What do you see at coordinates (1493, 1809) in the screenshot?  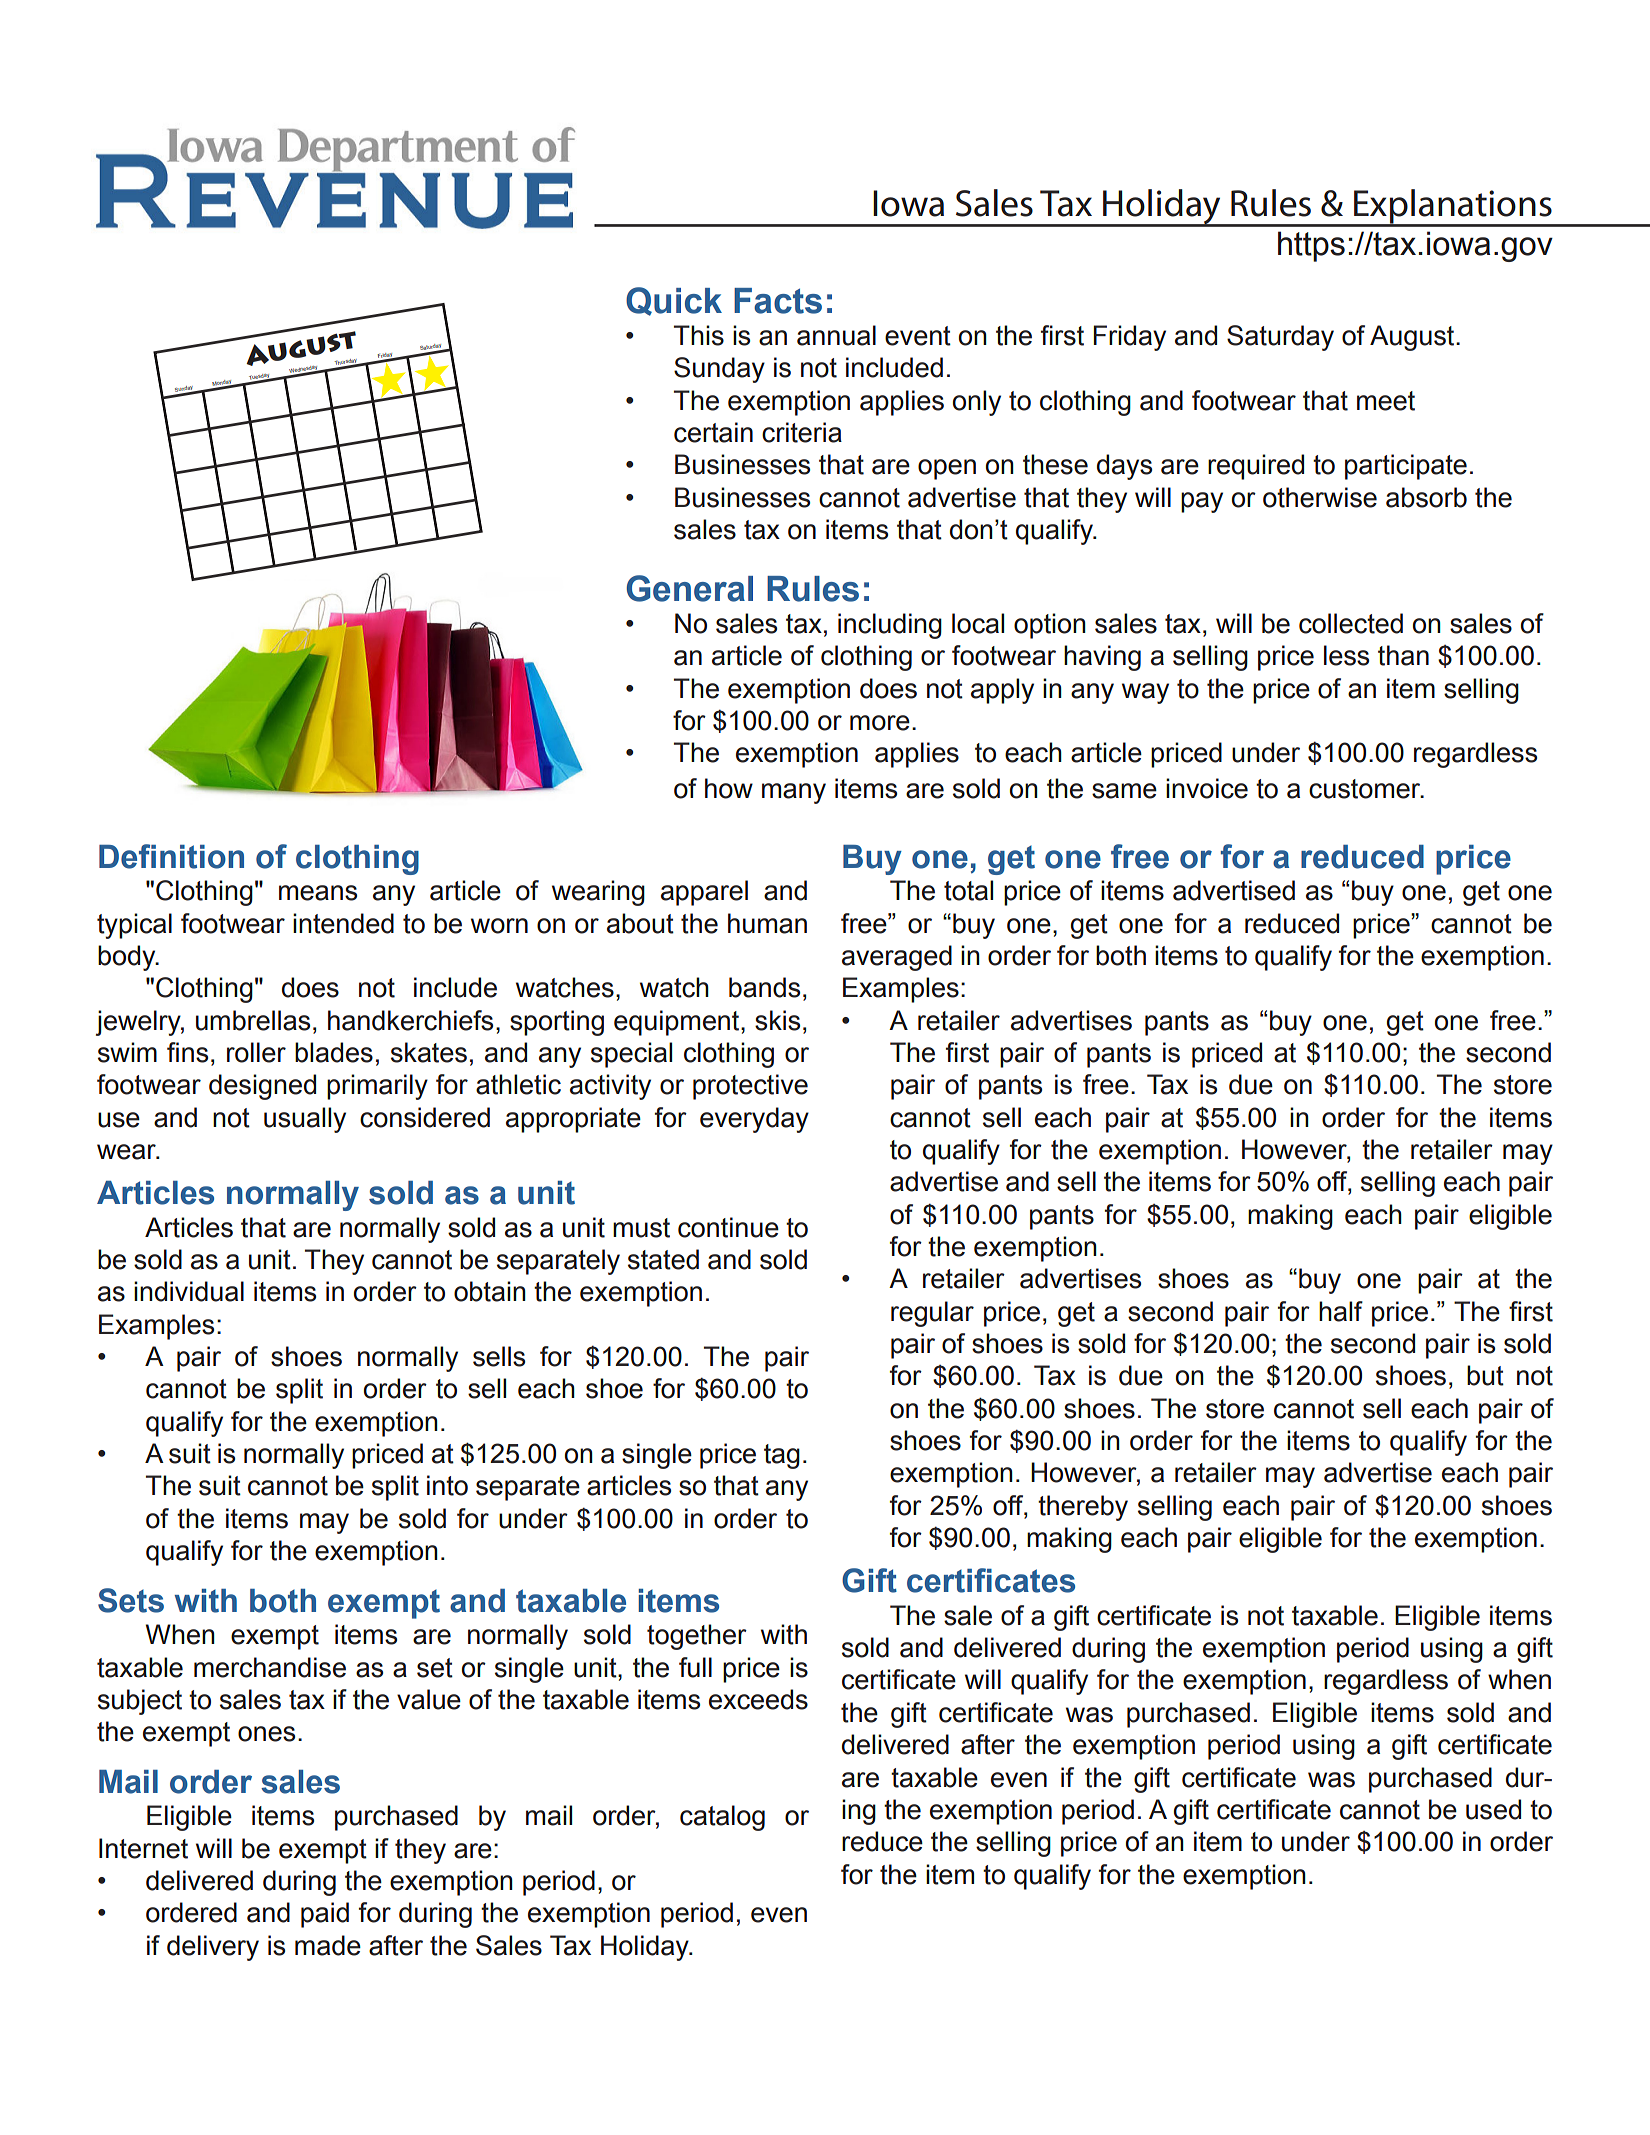 I see `used` at bounding box center [1493, 1809].
